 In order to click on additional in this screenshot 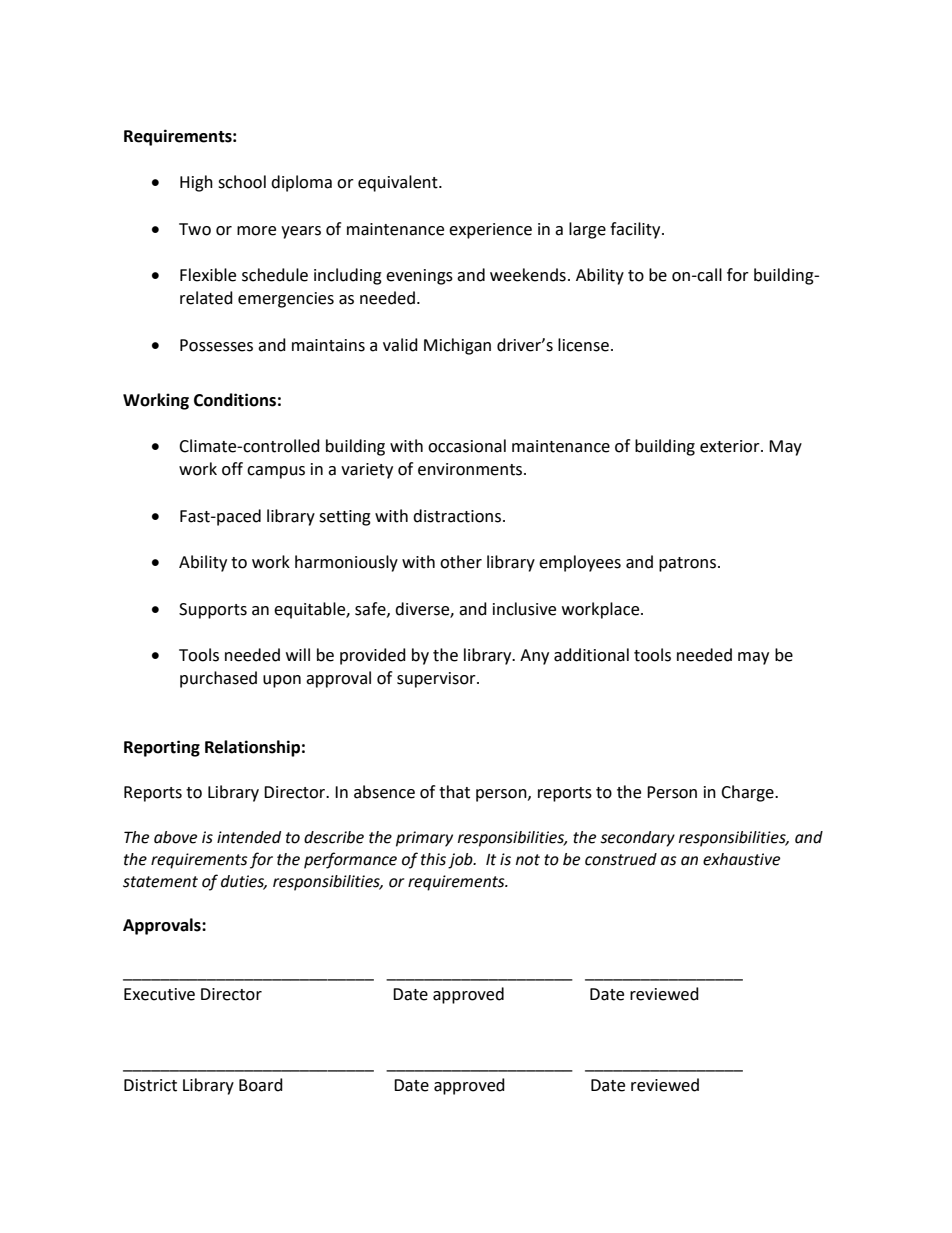, I will do `click(591, 655)`.
